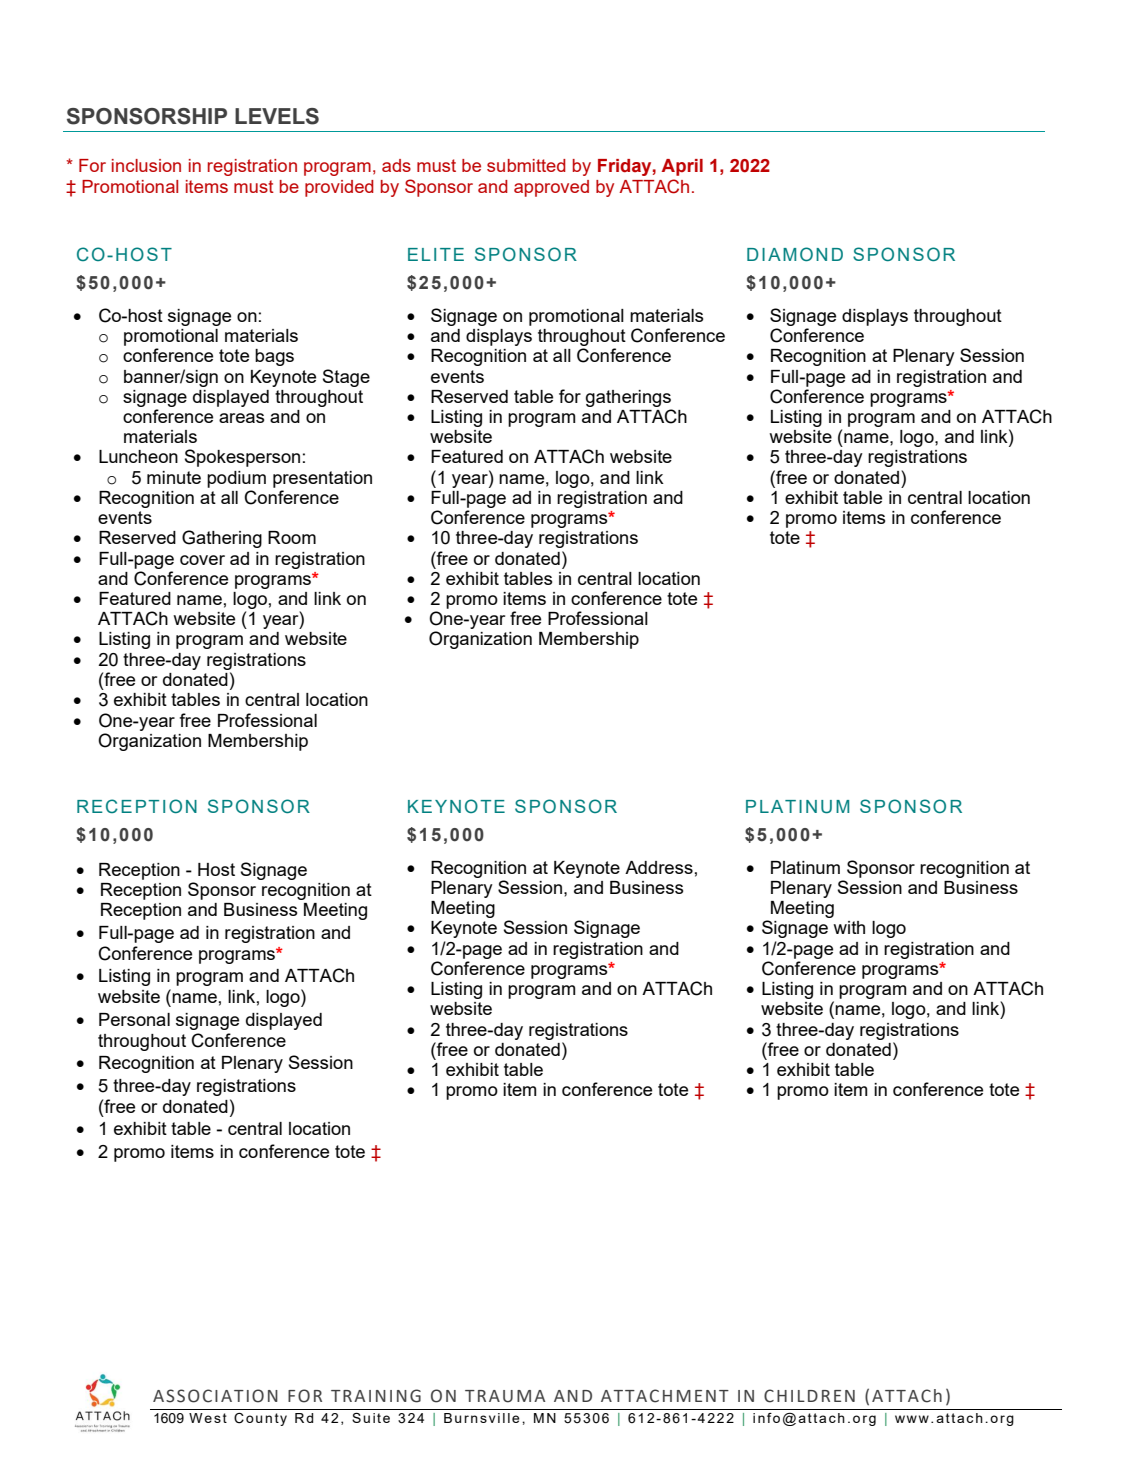  I want to click on ASSOCIATION, so click(215, 1396).
